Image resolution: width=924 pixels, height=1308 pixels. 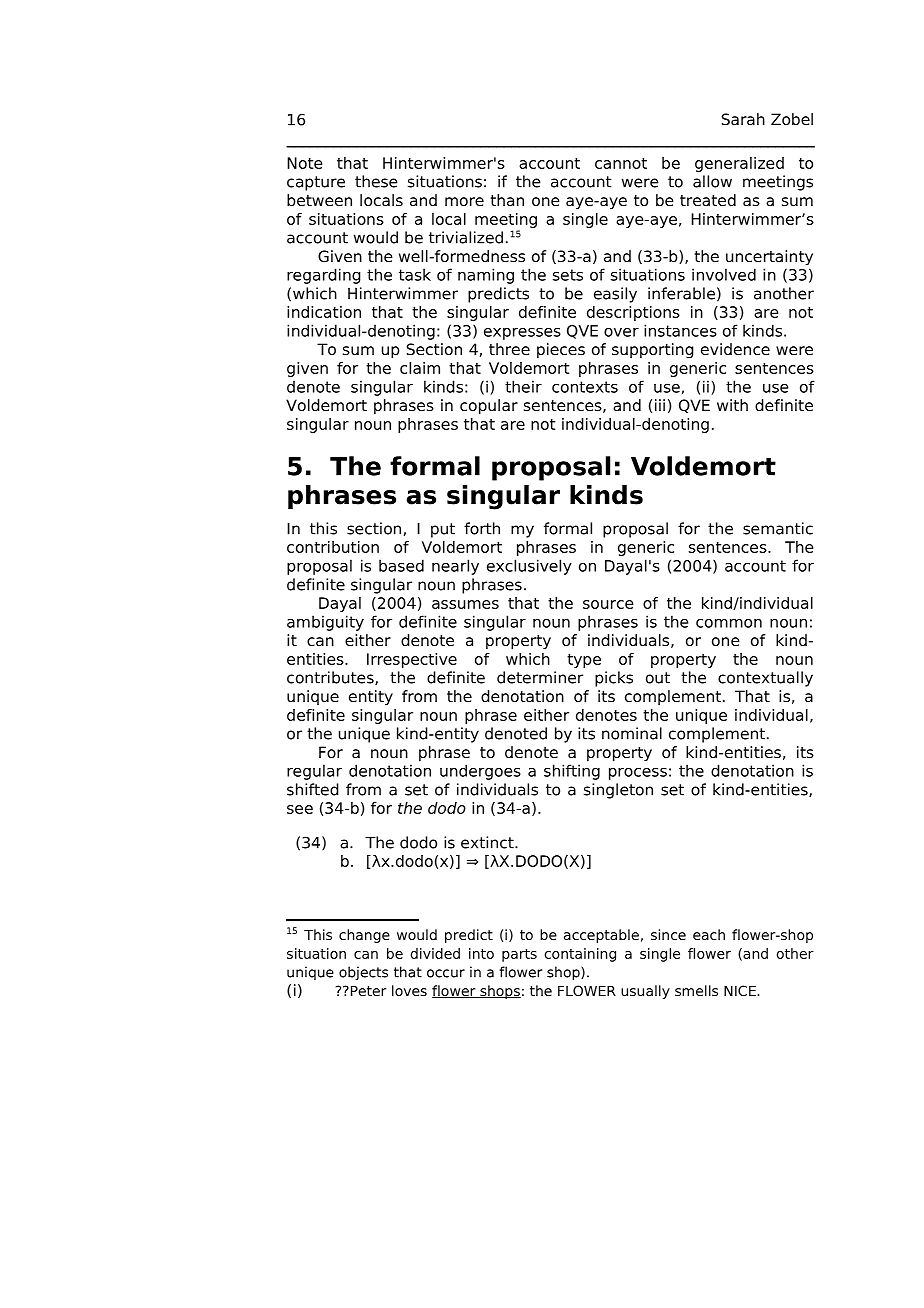 I want to click on these, so click(x=376, y=181).
